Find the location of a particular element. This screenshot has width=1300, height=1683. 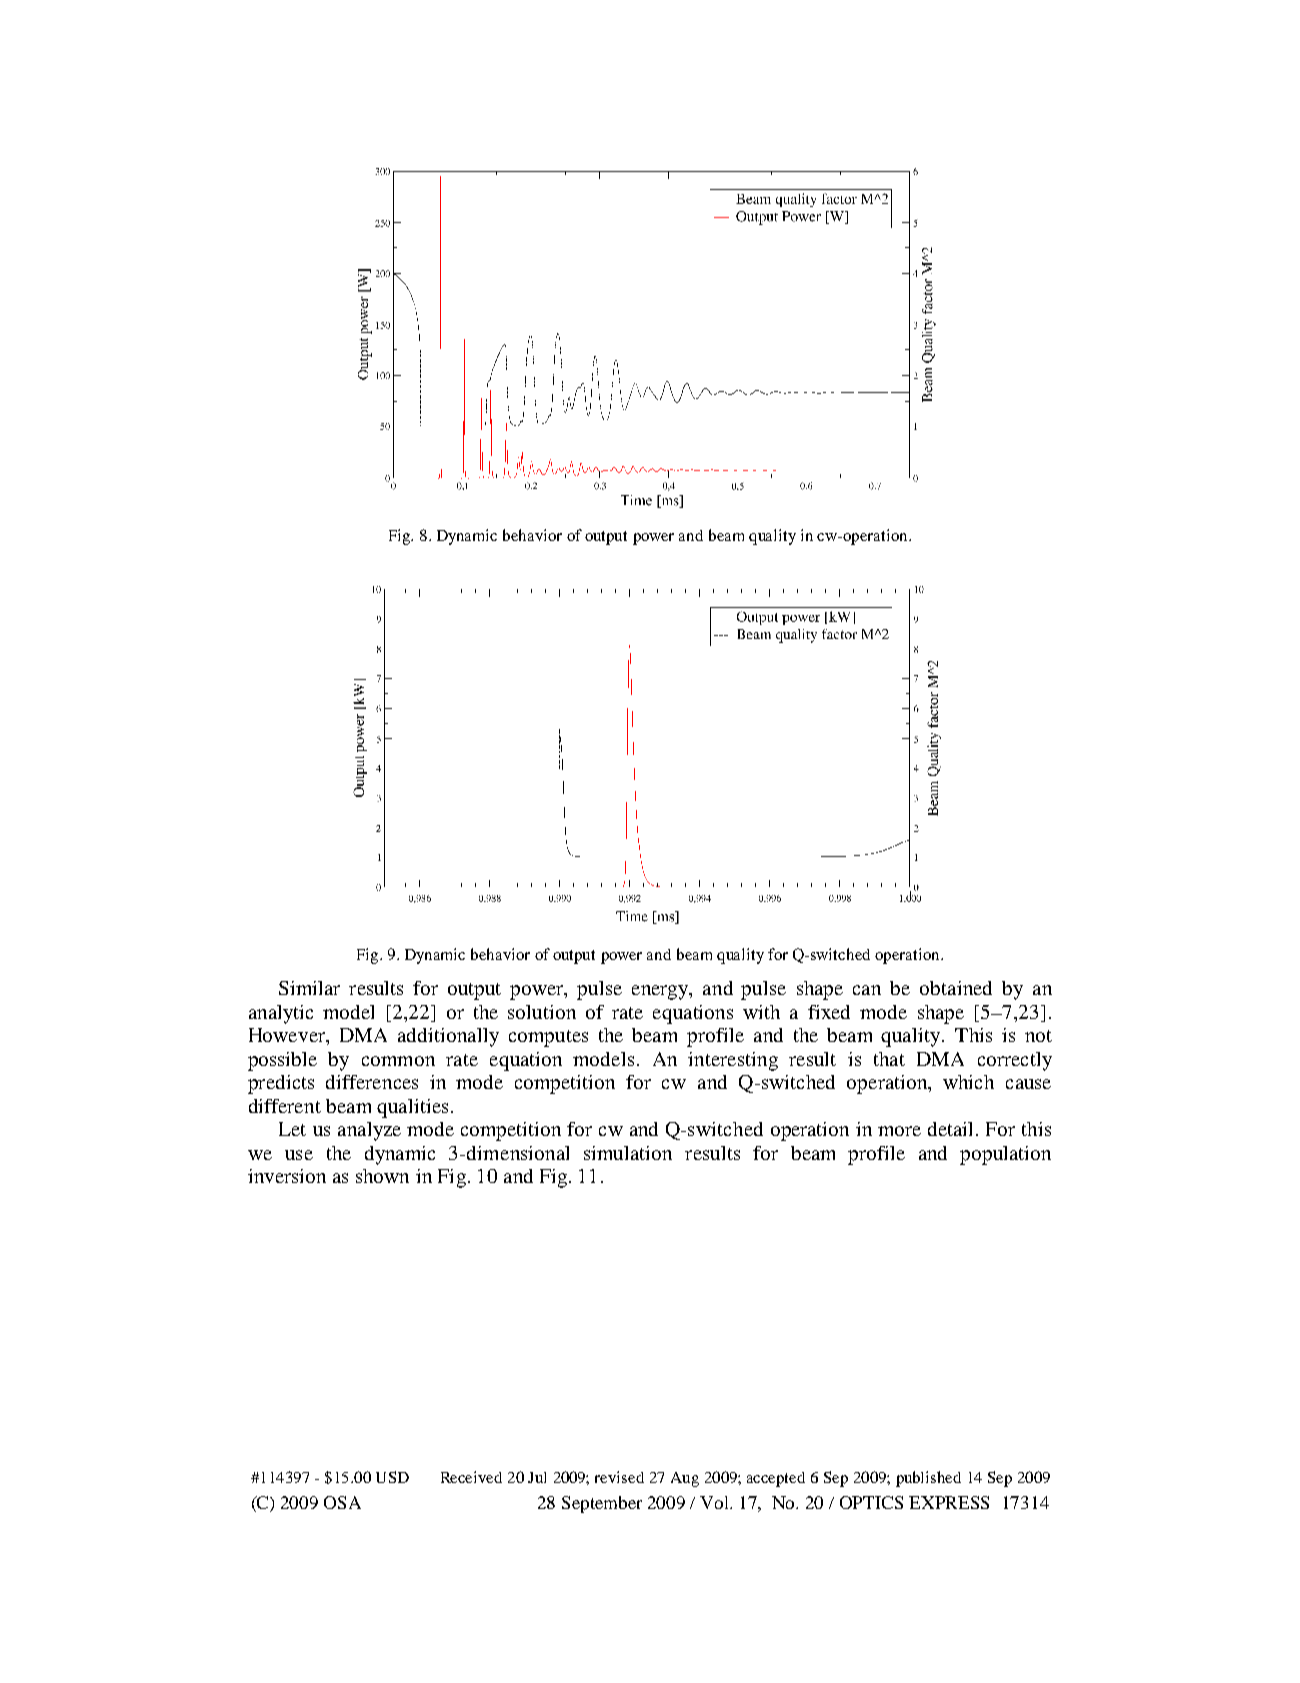

Aug is located at coordinates (685, 1479).
